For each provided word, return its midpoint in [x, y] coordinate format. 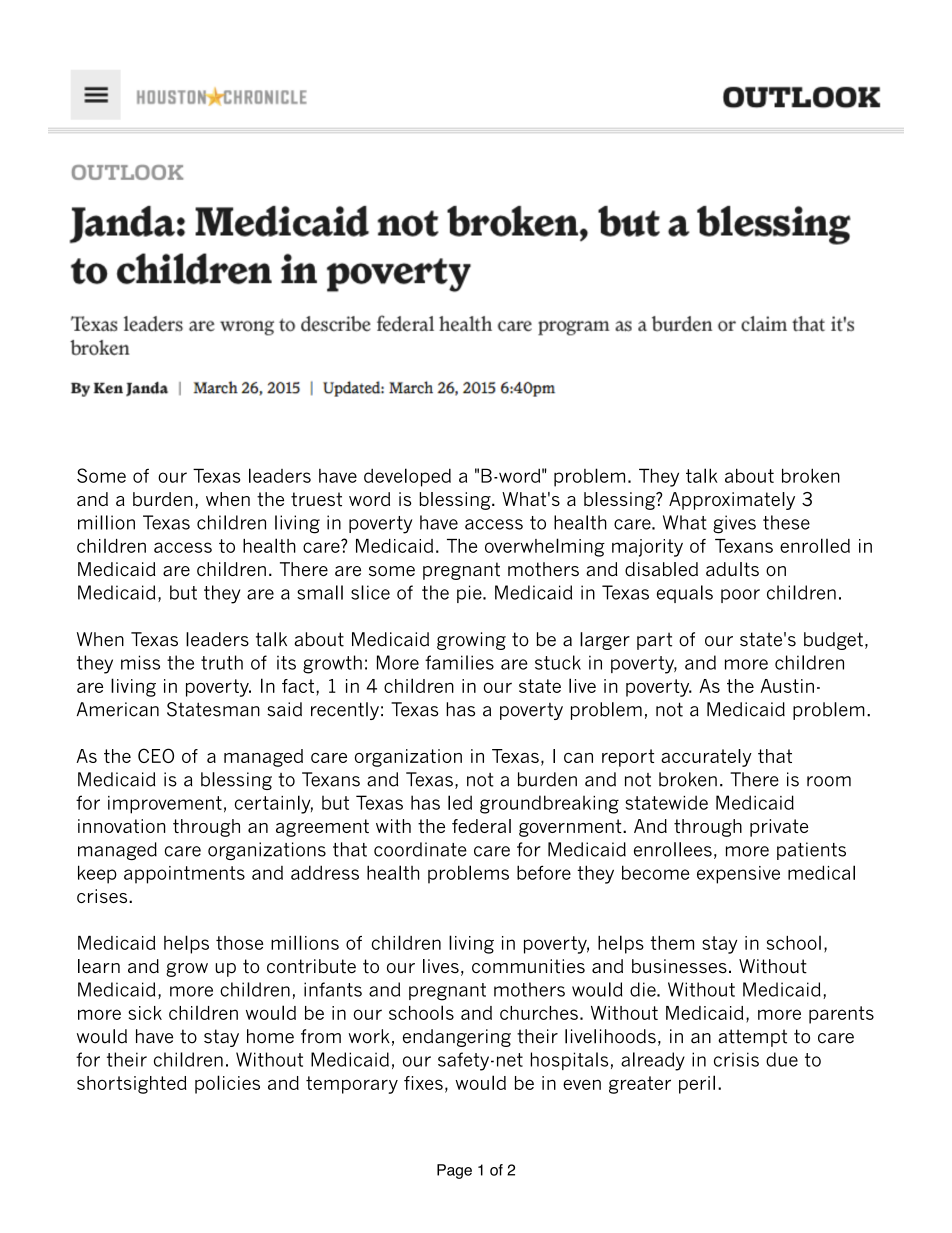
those [239, 943]
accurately [706, 758]
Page [454, 1171]
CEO [156, 755]
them [672, 943]
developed [407, 477]
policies [227, 1084]
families [459, 662]
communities [528, 966]
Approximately [732, 501]
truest [316, 499]
